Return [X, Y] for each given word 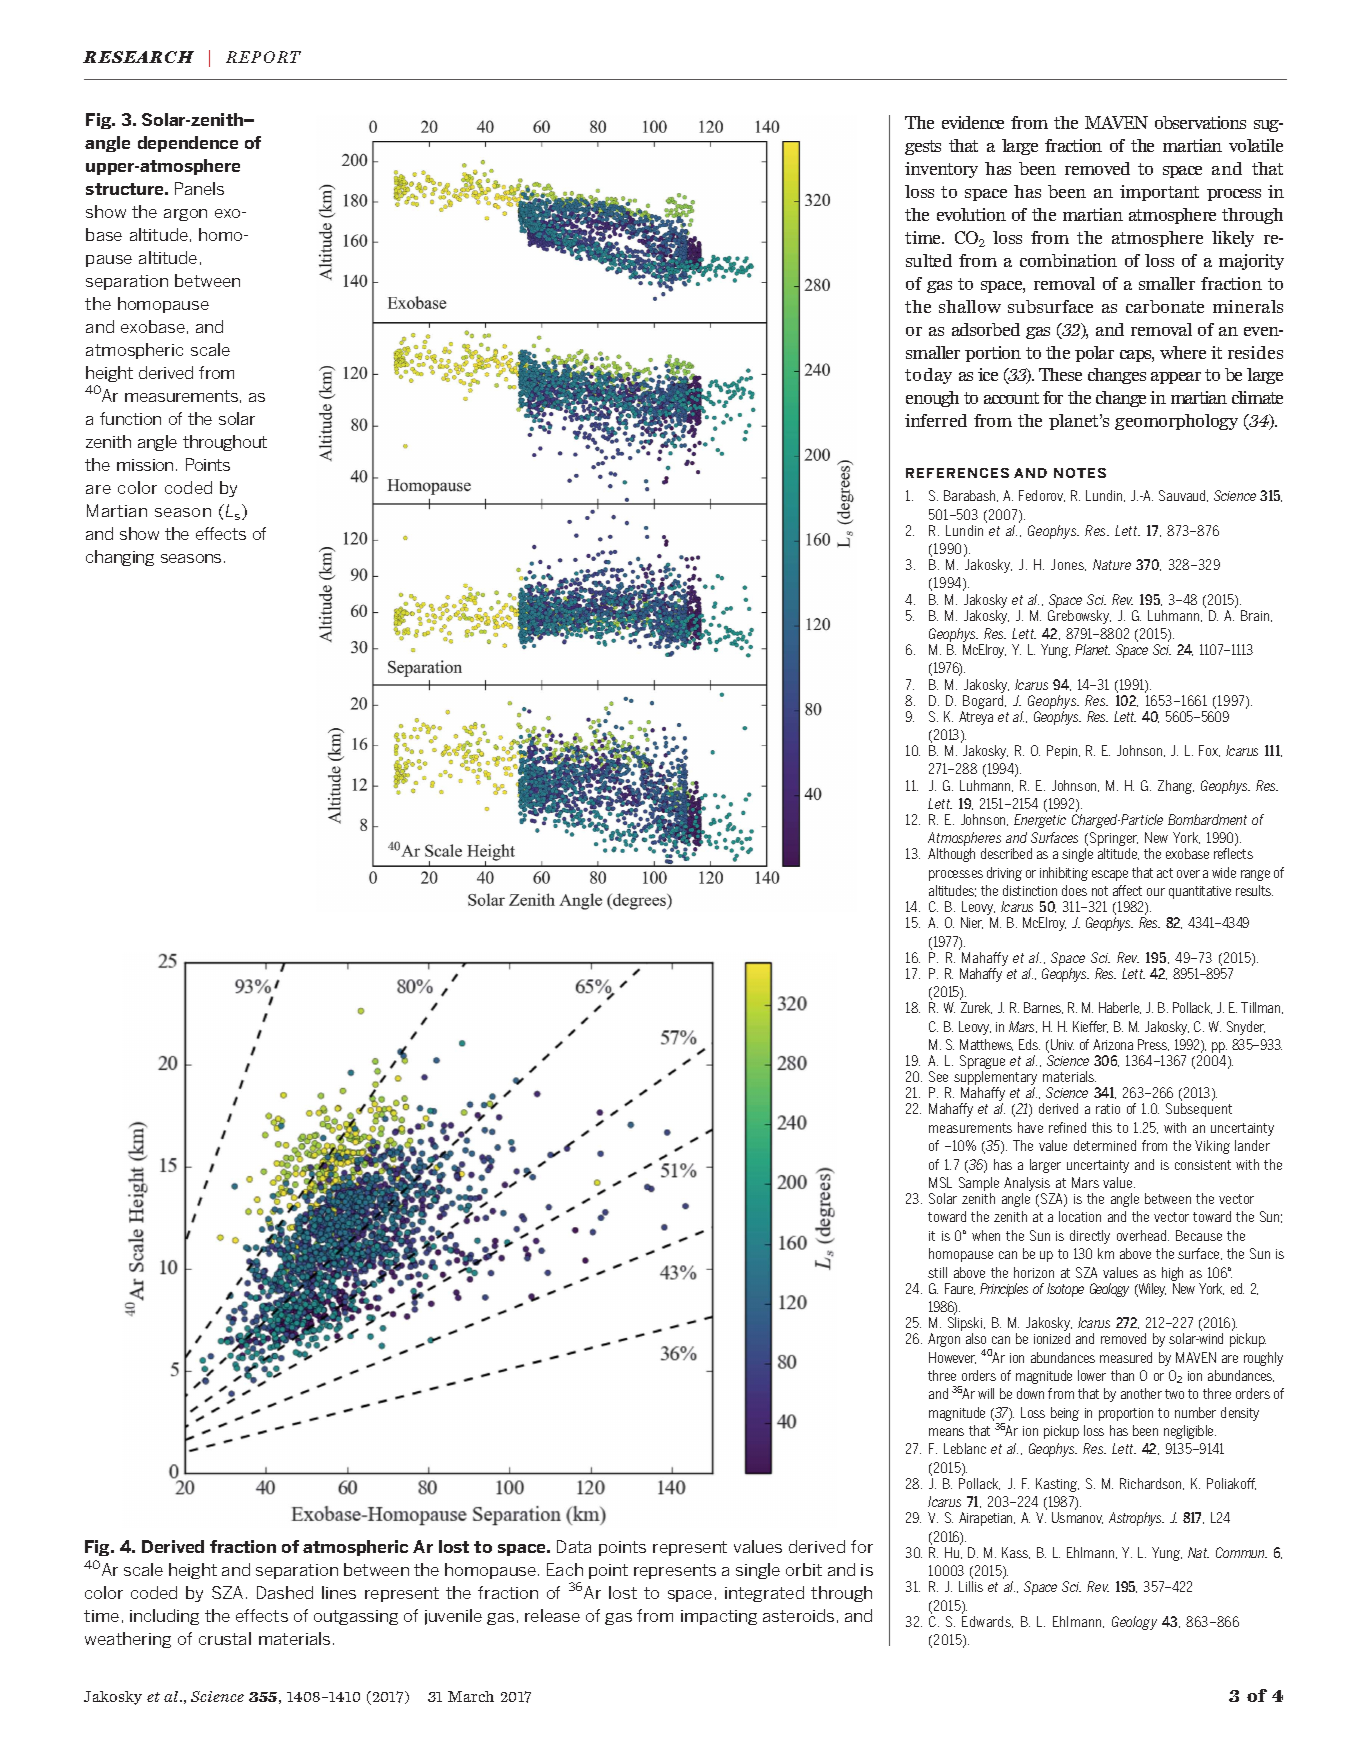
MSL [940, 1182]
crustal [225, 1638]
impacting [719, 1617]
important [1159, 193]
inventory [941, 170]
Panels [199, 188]
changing [120, 558]
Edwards [987, 1622]
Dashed [285, 1592]
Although [951, 855]
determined [1105, 1145]
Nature [1112, 564]
